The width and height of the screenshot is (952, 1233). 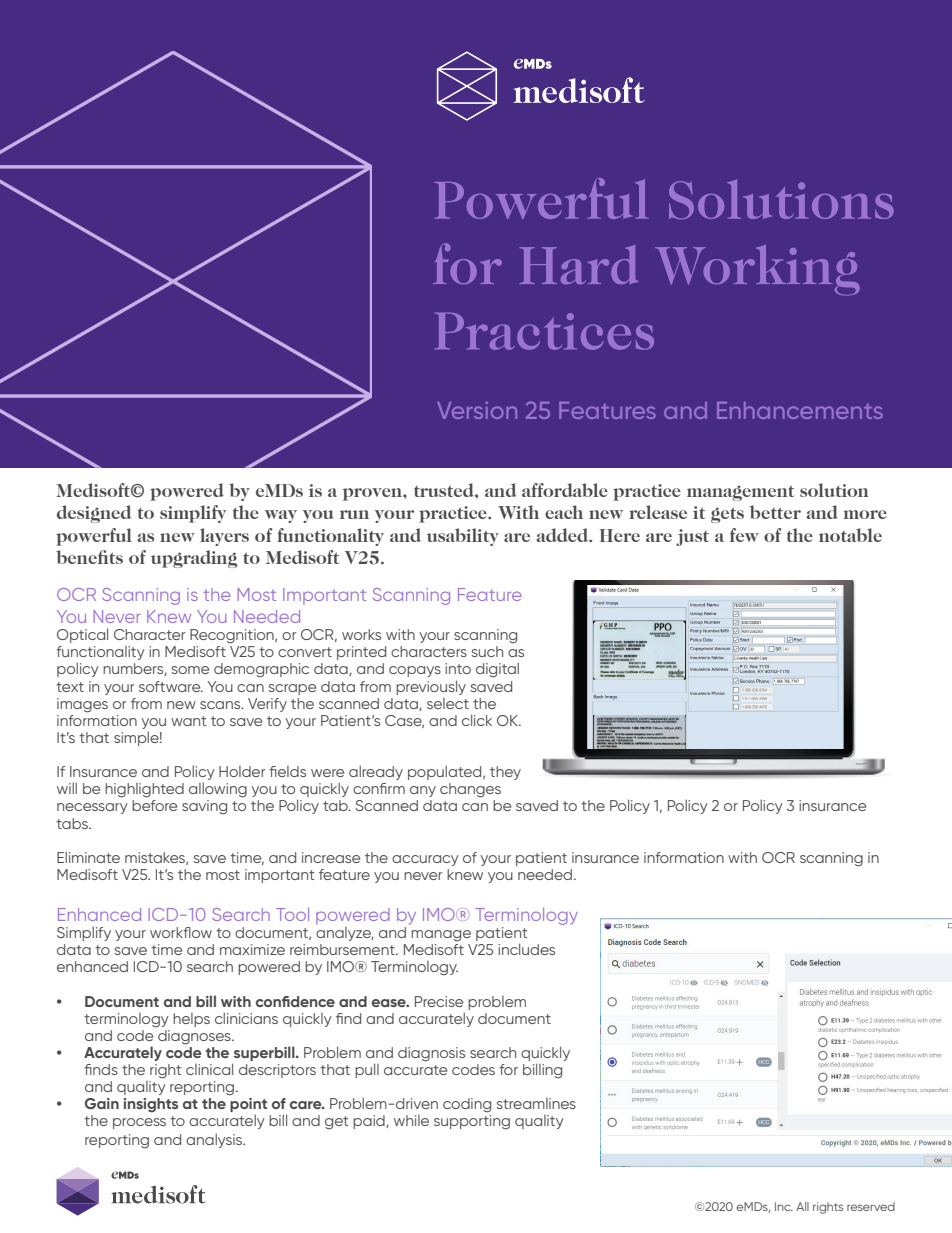 I want to click on Precise, so click(x=439, y=1001).
